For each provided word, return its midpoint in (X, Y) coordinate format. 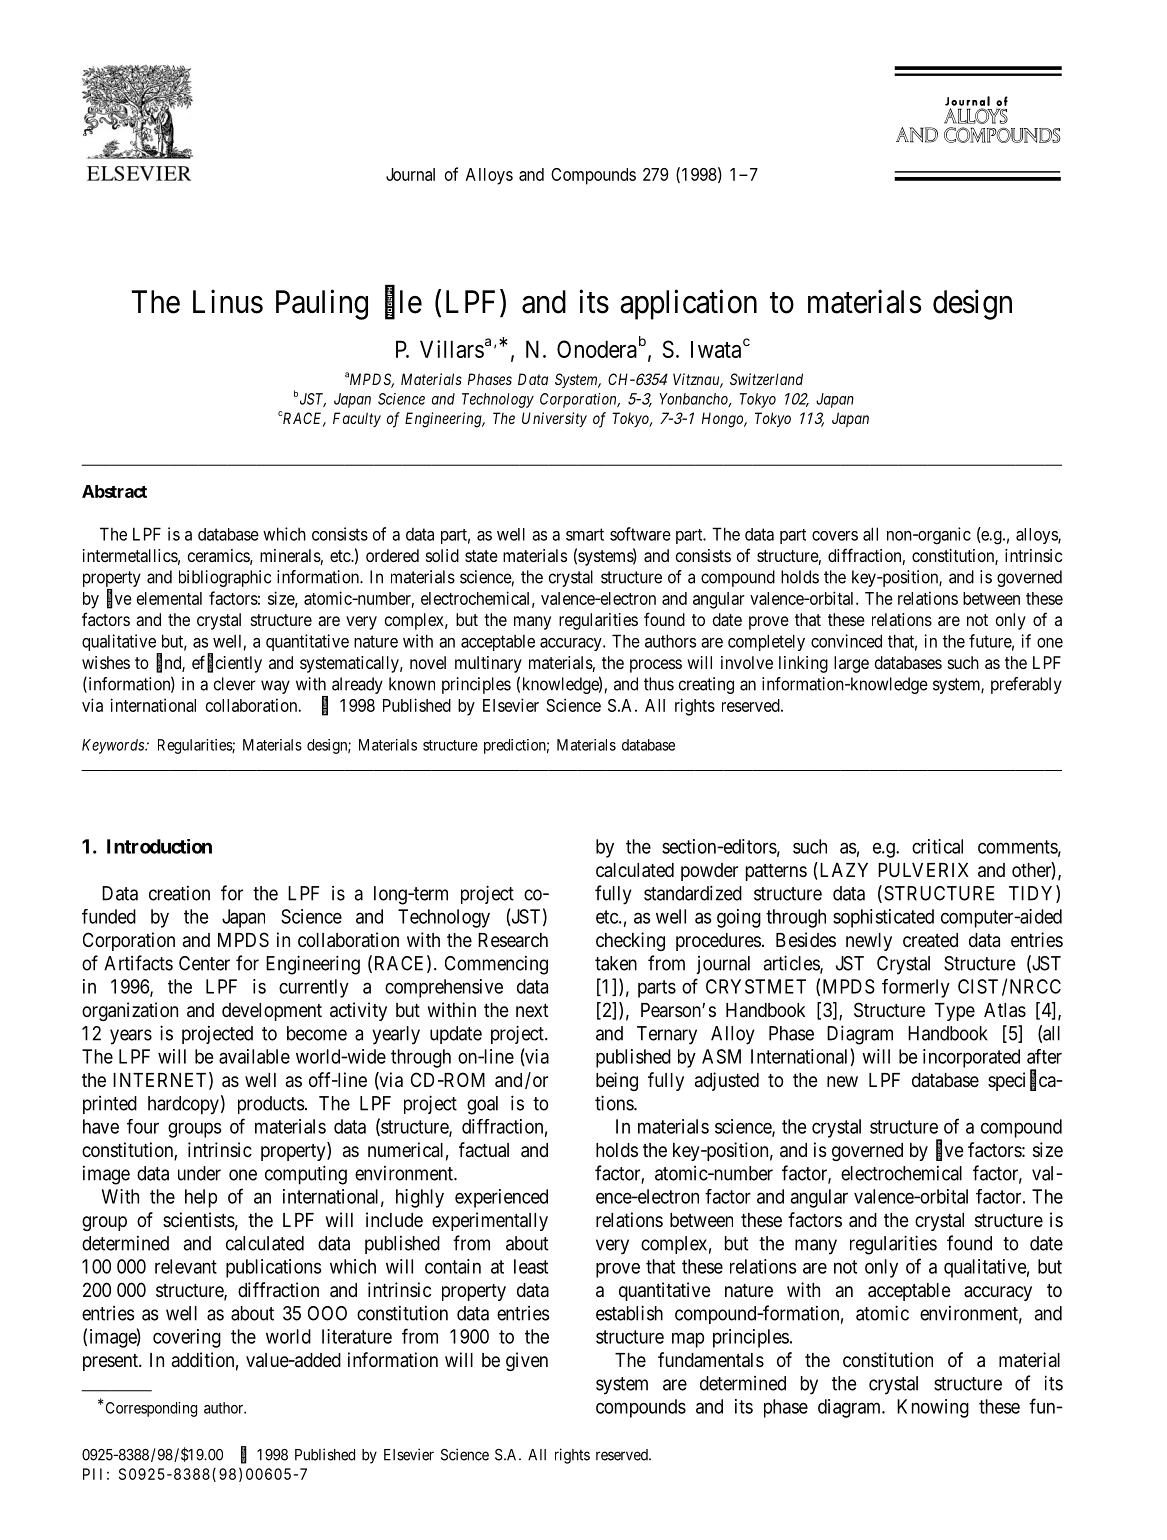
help (201, 1198)
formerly (916, 988)
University (554, 419)
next (532, 1010)
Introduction (159, 846)
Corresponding (151, 1409)
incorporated (971, 1058)
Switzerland (766, 379)
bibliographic (225, 578)
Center (204, 963)
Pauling (322, 304)
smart (585, 534)
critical (937, 846)
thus (659, 684)
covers (835, 536)
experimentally (490, 1221)
